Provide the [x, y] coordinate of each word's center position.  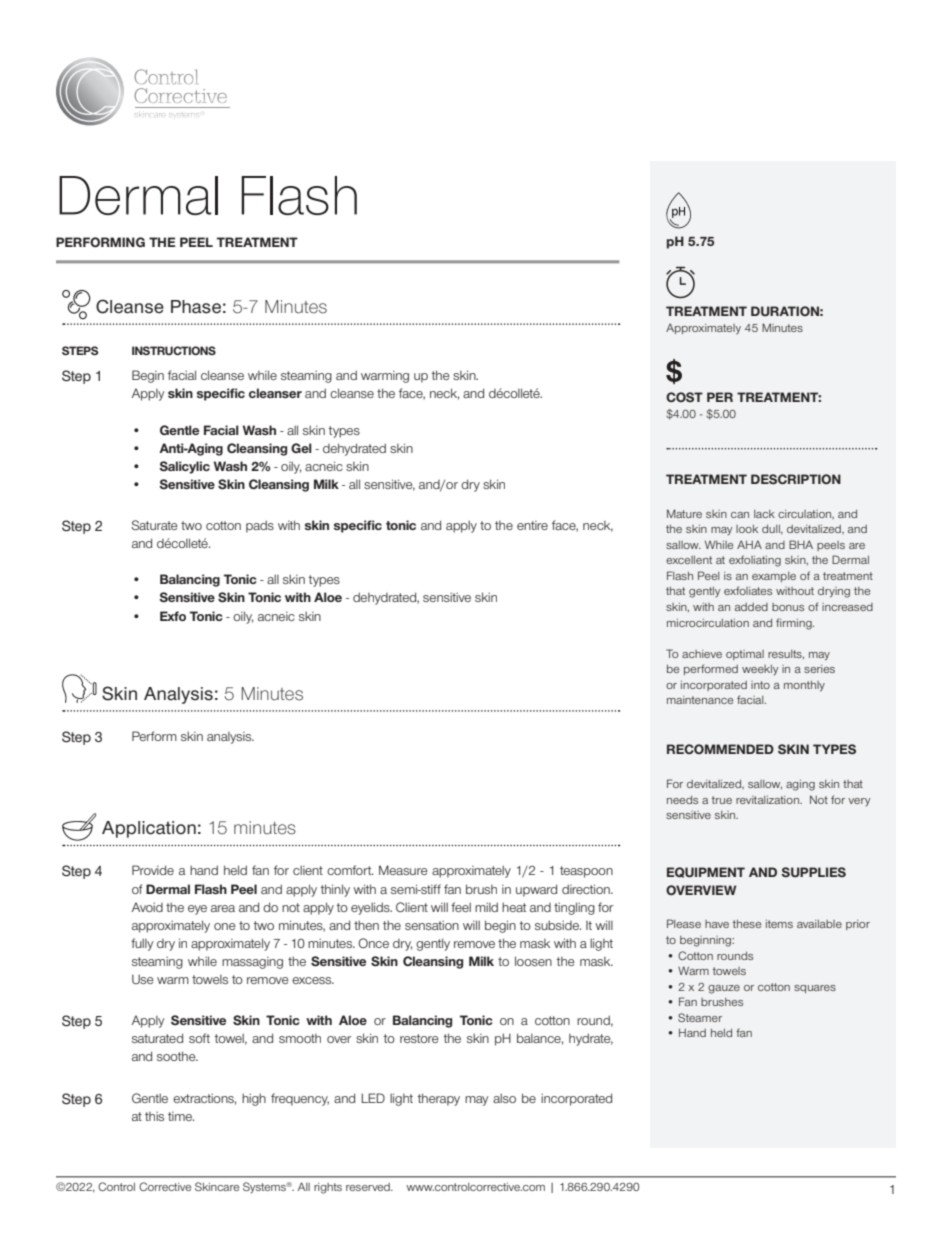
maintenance [700, 700]
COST [684, 397]
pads [260, 526]
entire [532, 525]
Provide [153, 870]
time [181, 1116]
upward [536, 890]
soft [199, 1038]
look [747, 529]
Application [149, 829]
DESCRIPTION [796, 479]
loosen [533, 961]
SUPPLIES [813, 872]
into [760, 685]
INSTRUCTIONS [174, 350]
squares [815, 989]
